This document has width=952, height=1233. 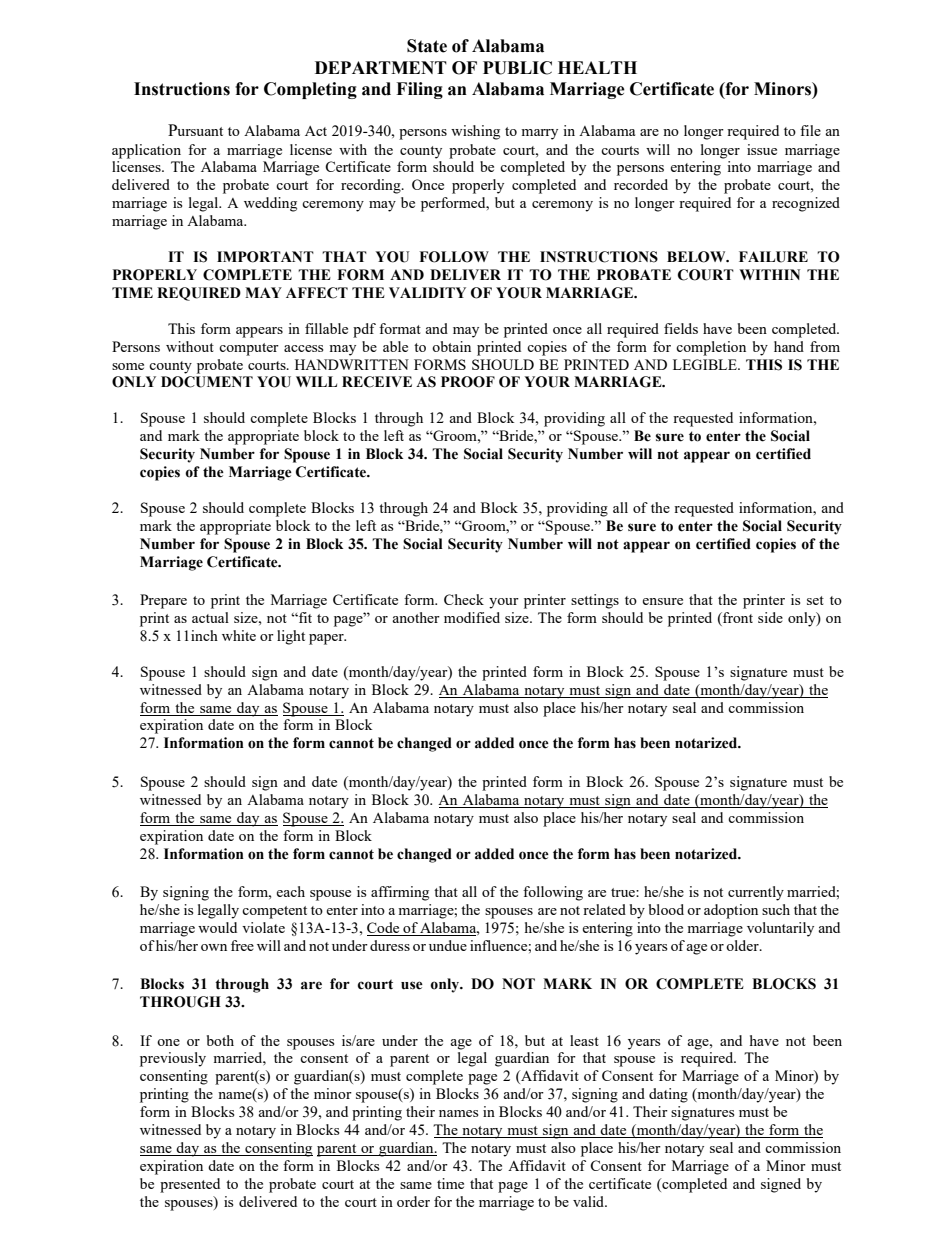 I want to click on affirming, so click(x=400, y=893).
